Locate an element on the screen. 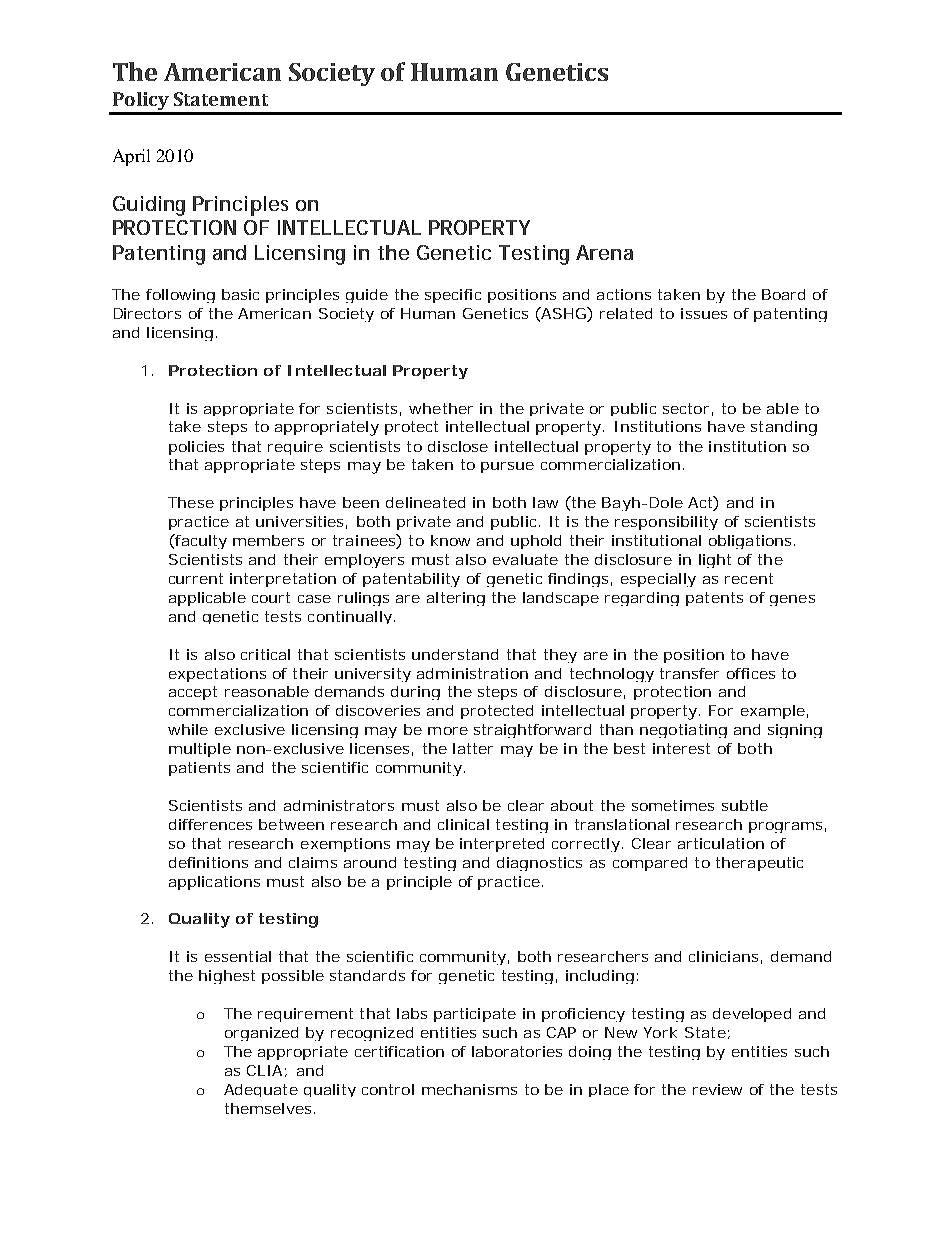 This screenshot has width=952, height=1233. mechanisms is located at coordinates (469, 1089).
